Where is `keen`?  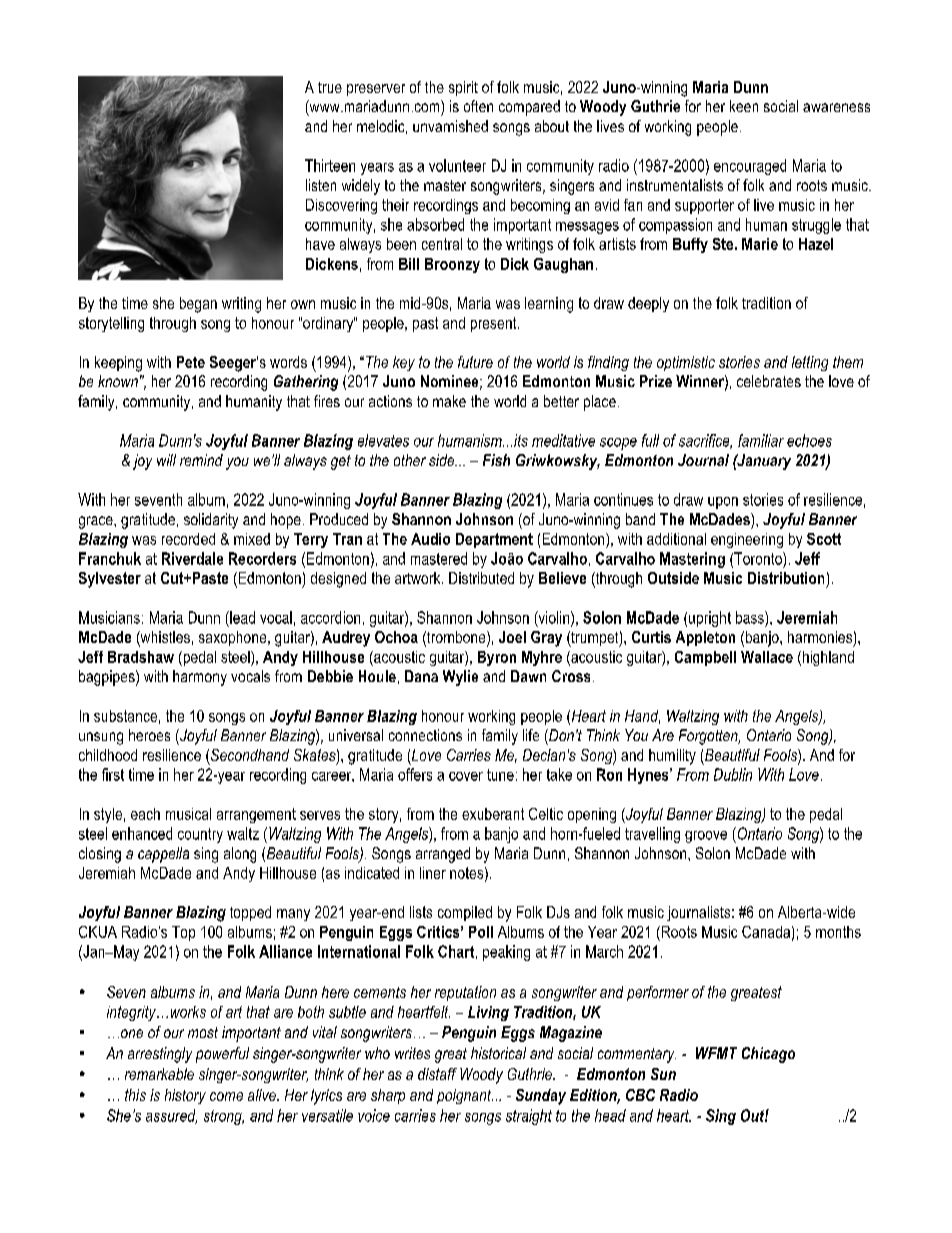 keen is located at coordinates (744, 106).
